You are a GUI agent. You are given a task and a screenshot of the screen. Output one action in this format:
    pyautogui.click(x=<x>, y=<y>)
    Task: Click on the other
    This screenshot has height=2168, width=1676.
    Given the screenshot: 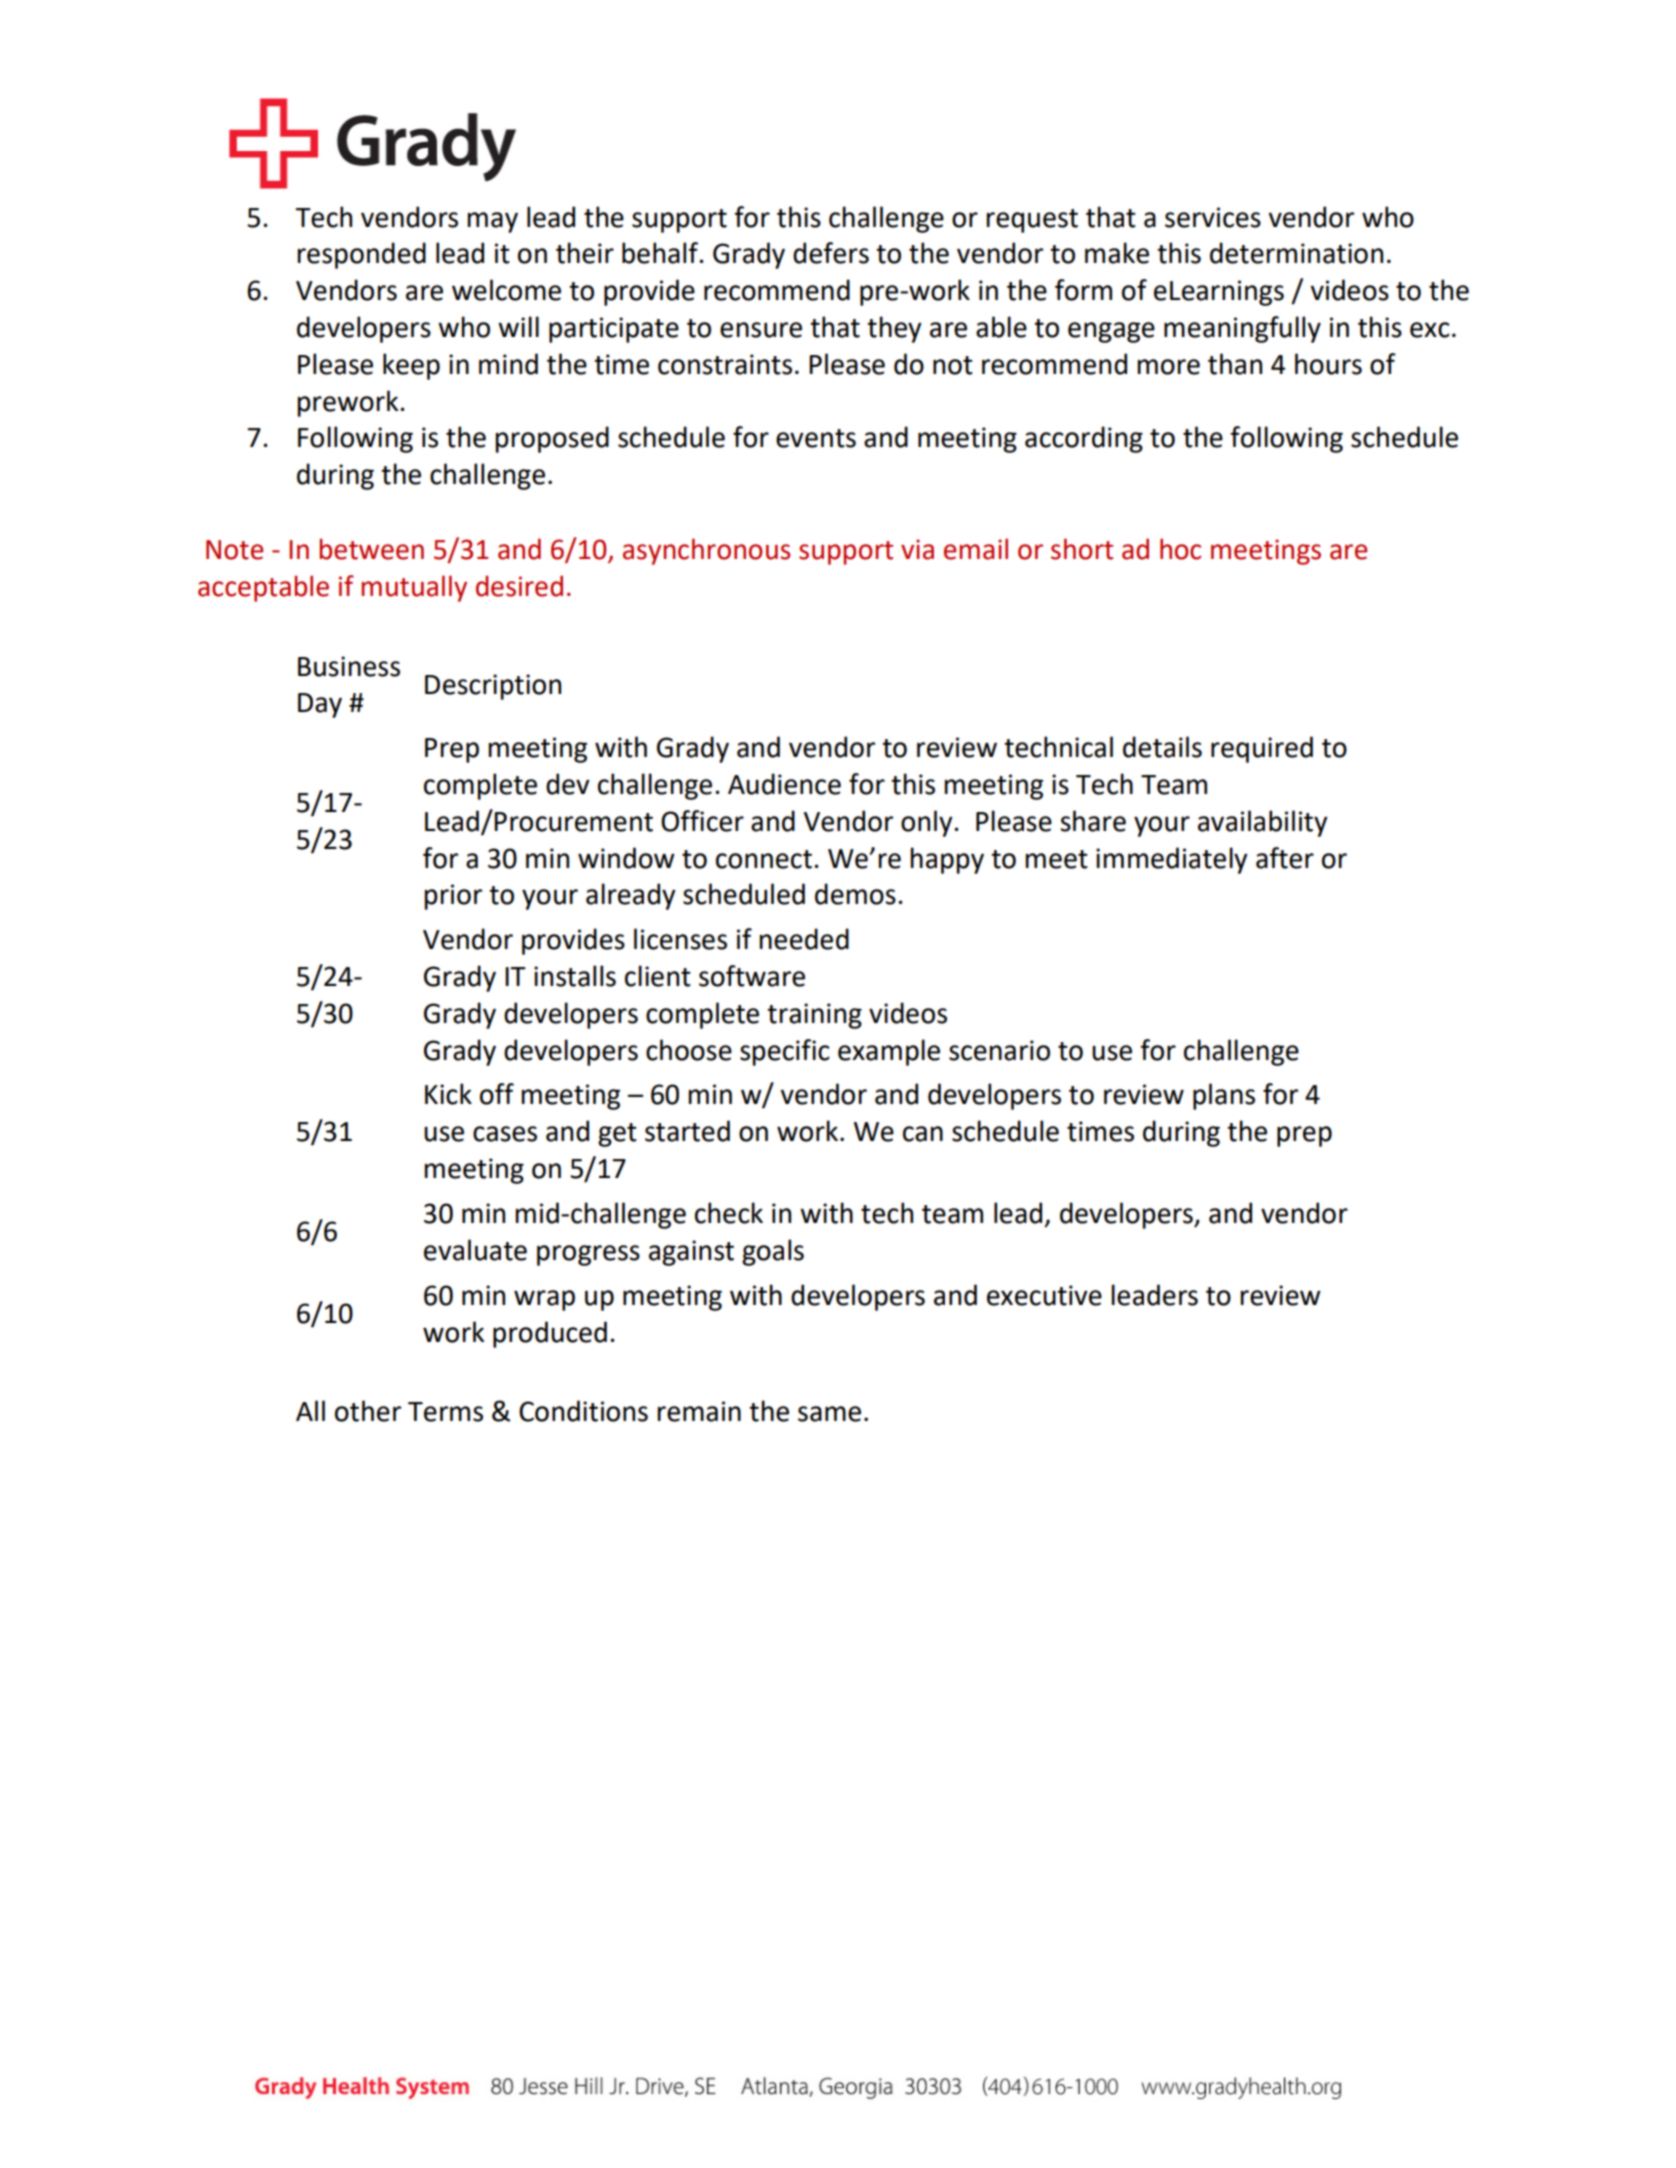 What is the action you would take?
    pyautogui.click(x=368, y=1411)
